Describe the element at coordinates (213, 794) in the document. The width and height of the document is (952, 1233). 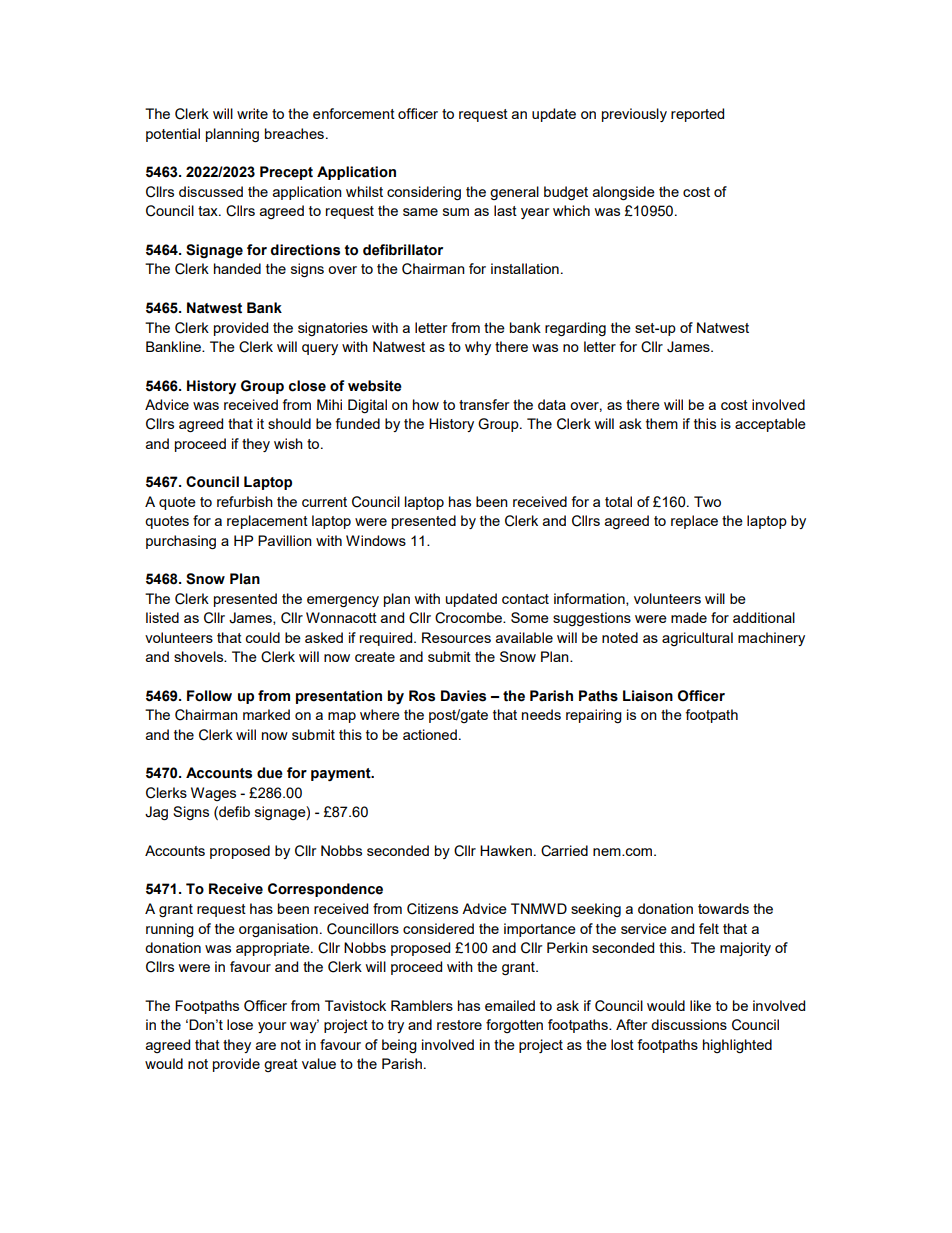
I see `Wages` at that location.
